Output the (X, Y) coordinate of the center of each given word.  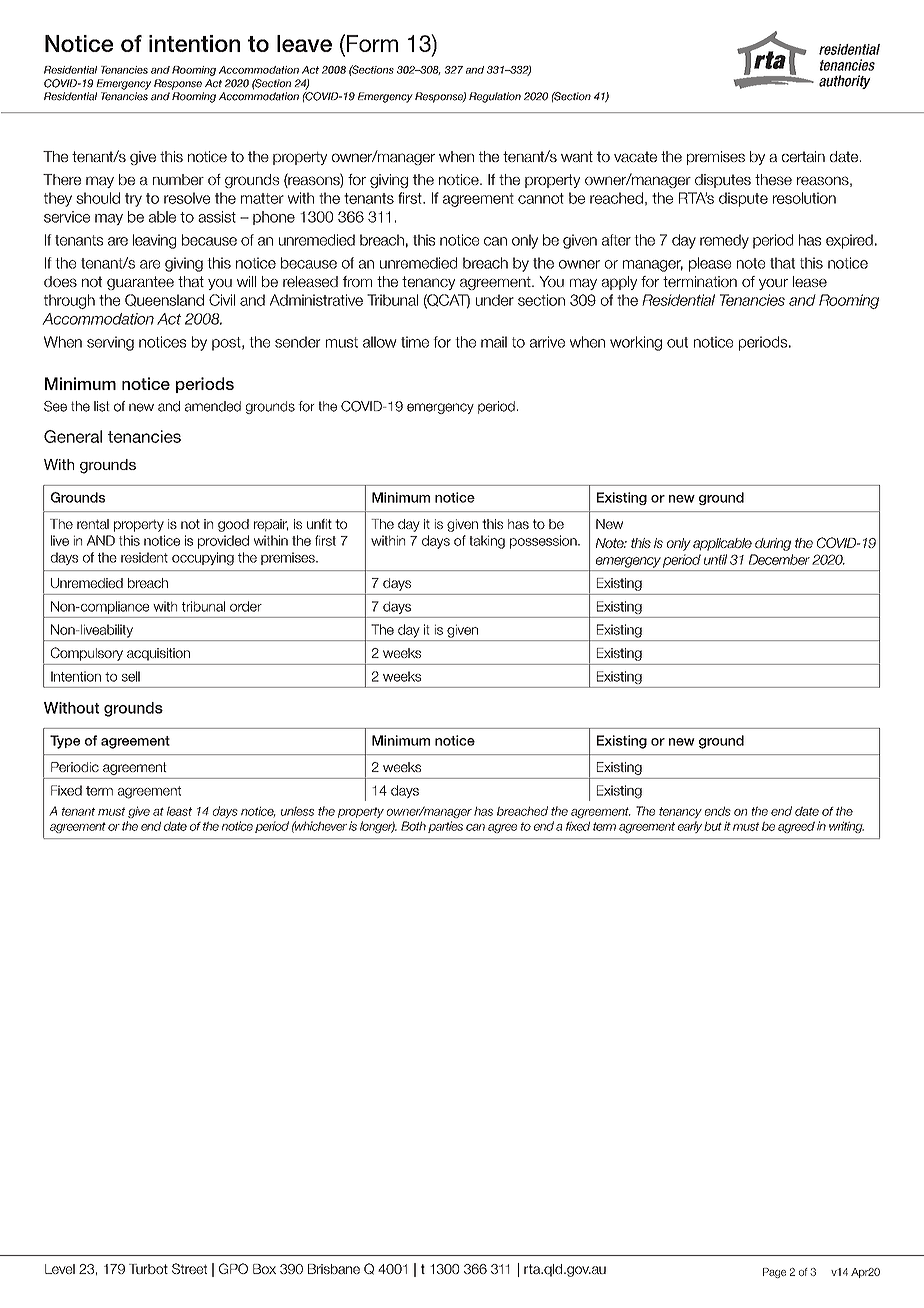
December (779, 559)
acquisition (158, 654)
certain (803, 156)
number (178, 179)
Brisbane (334, 1269)
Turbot (148, 1269)
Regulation (495, 97)
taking (487, 542)
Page (774, 1273)
